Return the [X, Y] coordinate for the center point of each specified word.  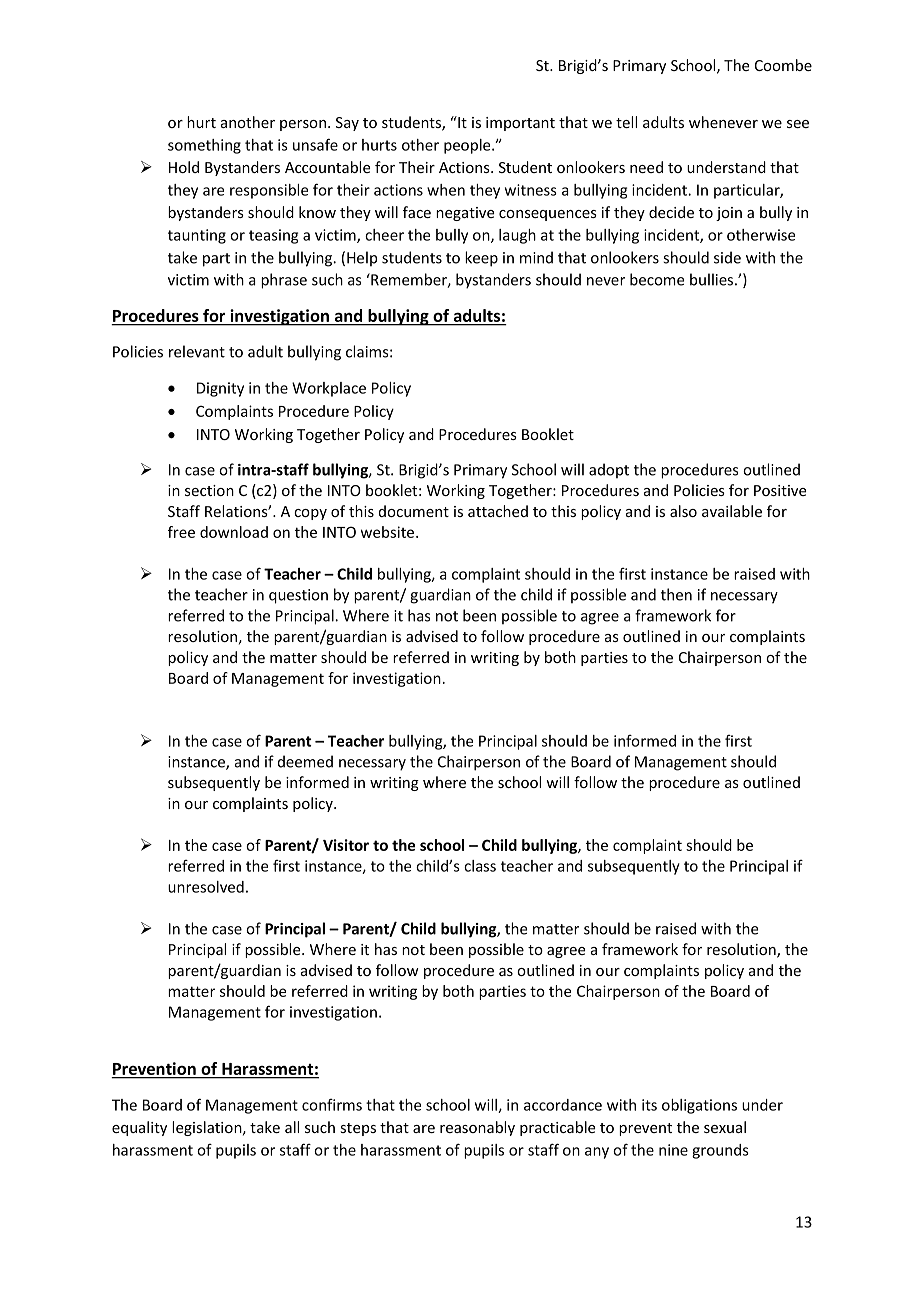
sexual [725, 1127]
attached [498, 511]
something [204, 146]
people [468, 146]
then [676, 594]
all [292, 1127]
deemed [305, 761]
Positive [780, 490]
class [480, 866]
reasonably [477, 1128]
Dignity [220, 389]
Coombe [783, 65]
